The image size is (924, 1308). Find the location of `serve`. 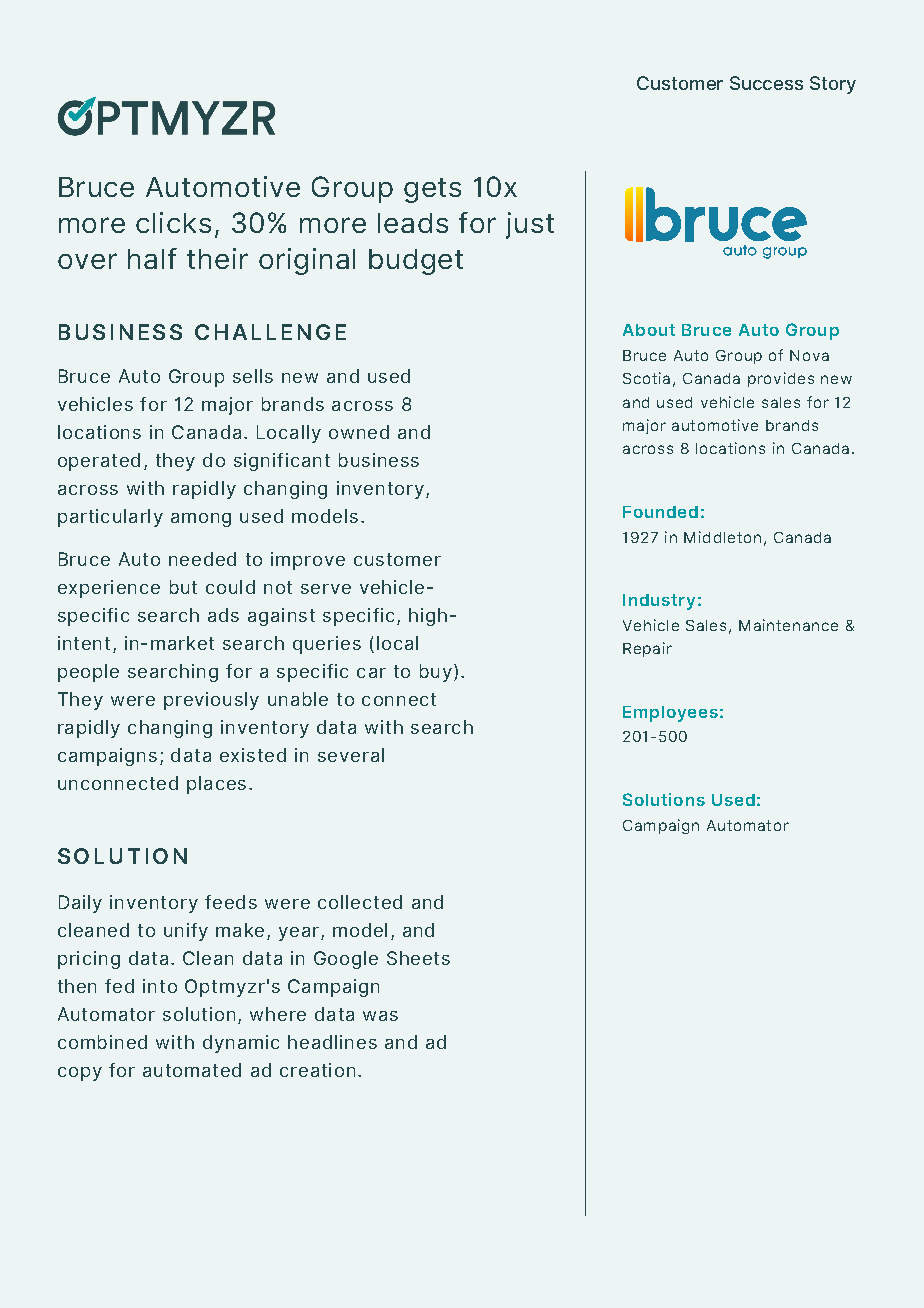

serve is located at coordinates (326, 589).
